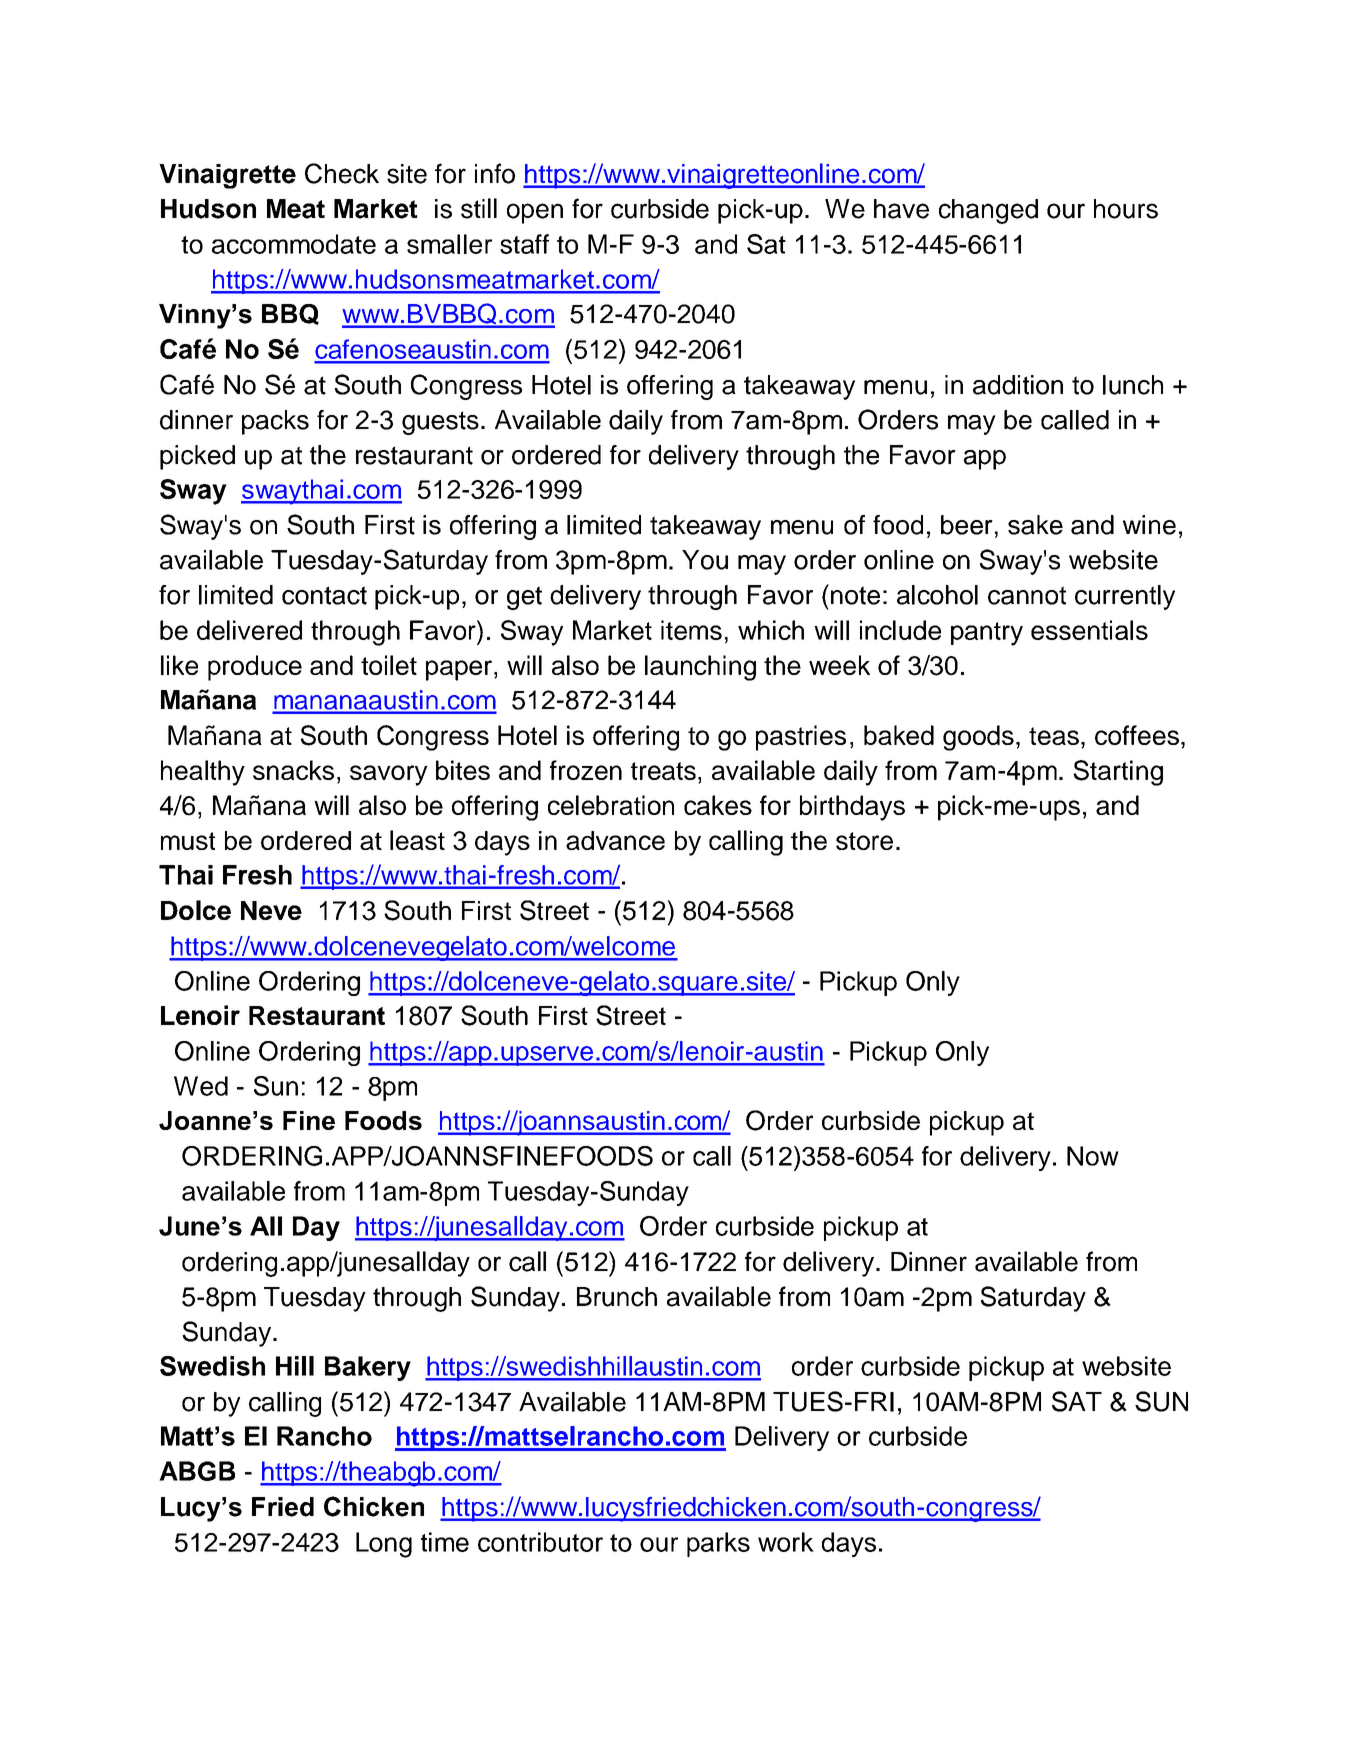  I want to click on accommodate, so click(294, 244).
